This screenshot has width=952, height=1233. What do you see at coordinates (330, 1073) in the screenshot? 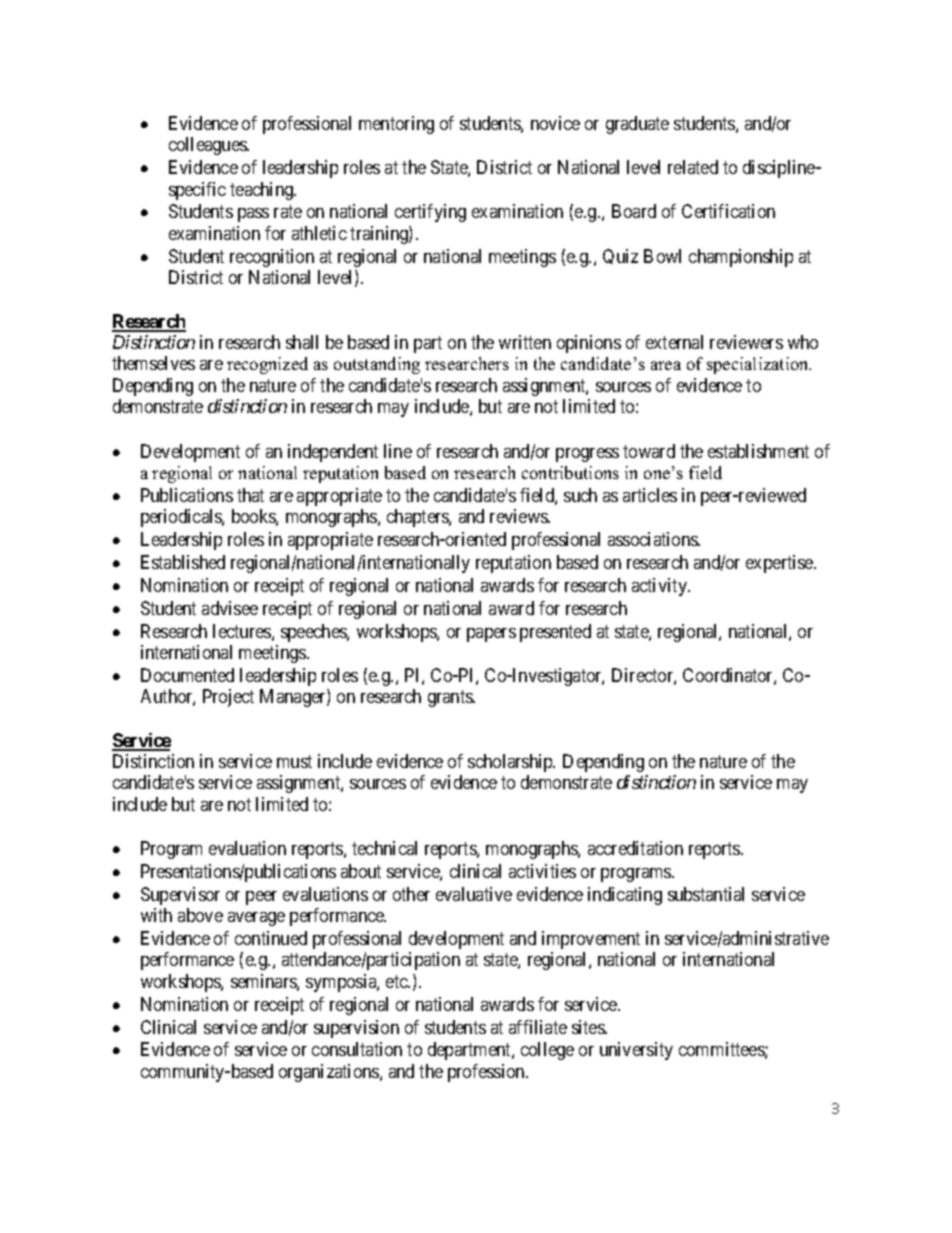
I see `organizations` at bounding box center [330, 1073].
